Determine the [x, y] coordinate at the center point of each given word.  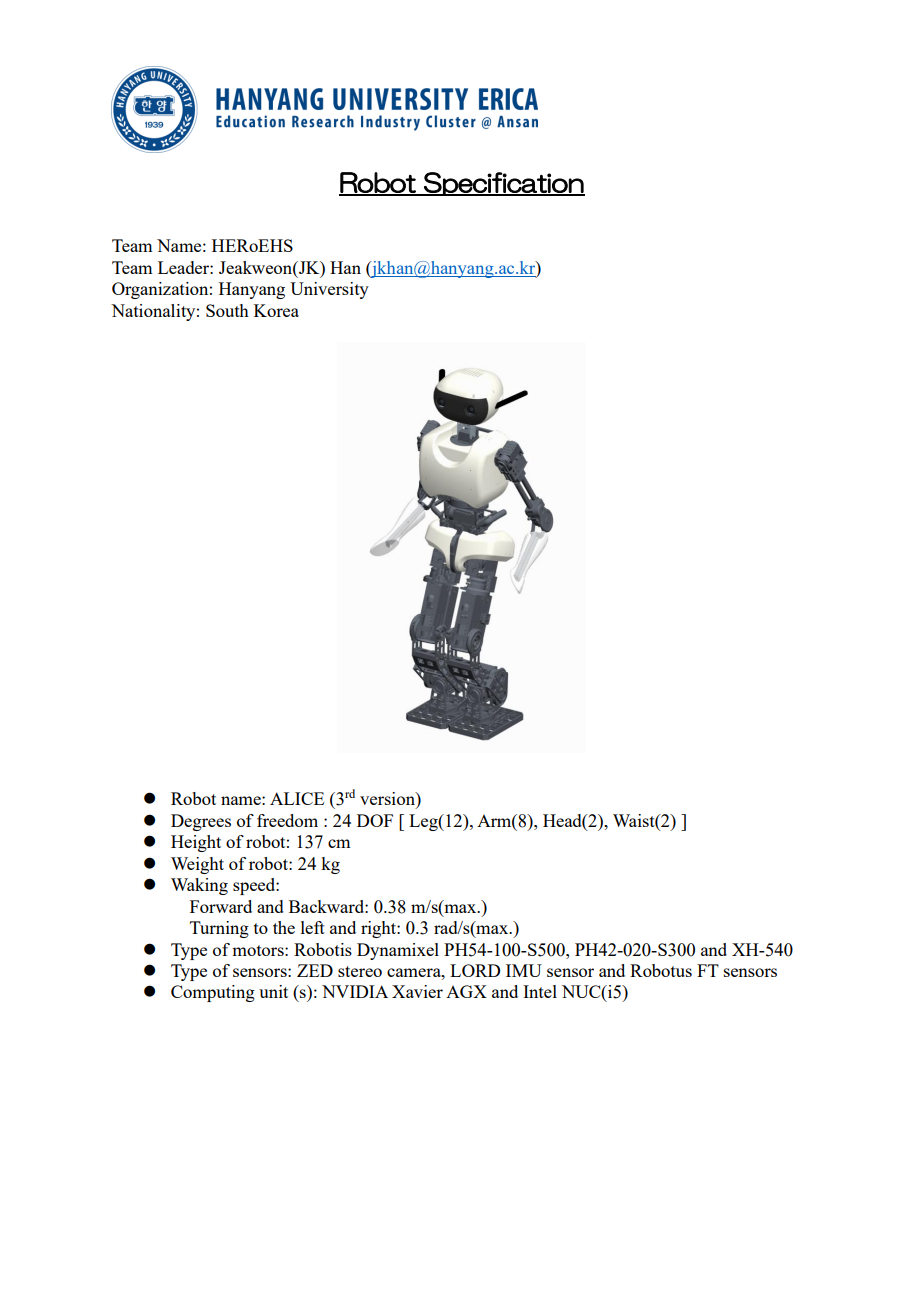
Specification [503, 184]
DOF [375, 820]
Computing [213, 993]
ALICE [297, 798]
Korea [276, 310]
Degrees [201, 822]
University [329, 290]
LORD [475, 970]
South [227, 310]
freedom [287, 820]
